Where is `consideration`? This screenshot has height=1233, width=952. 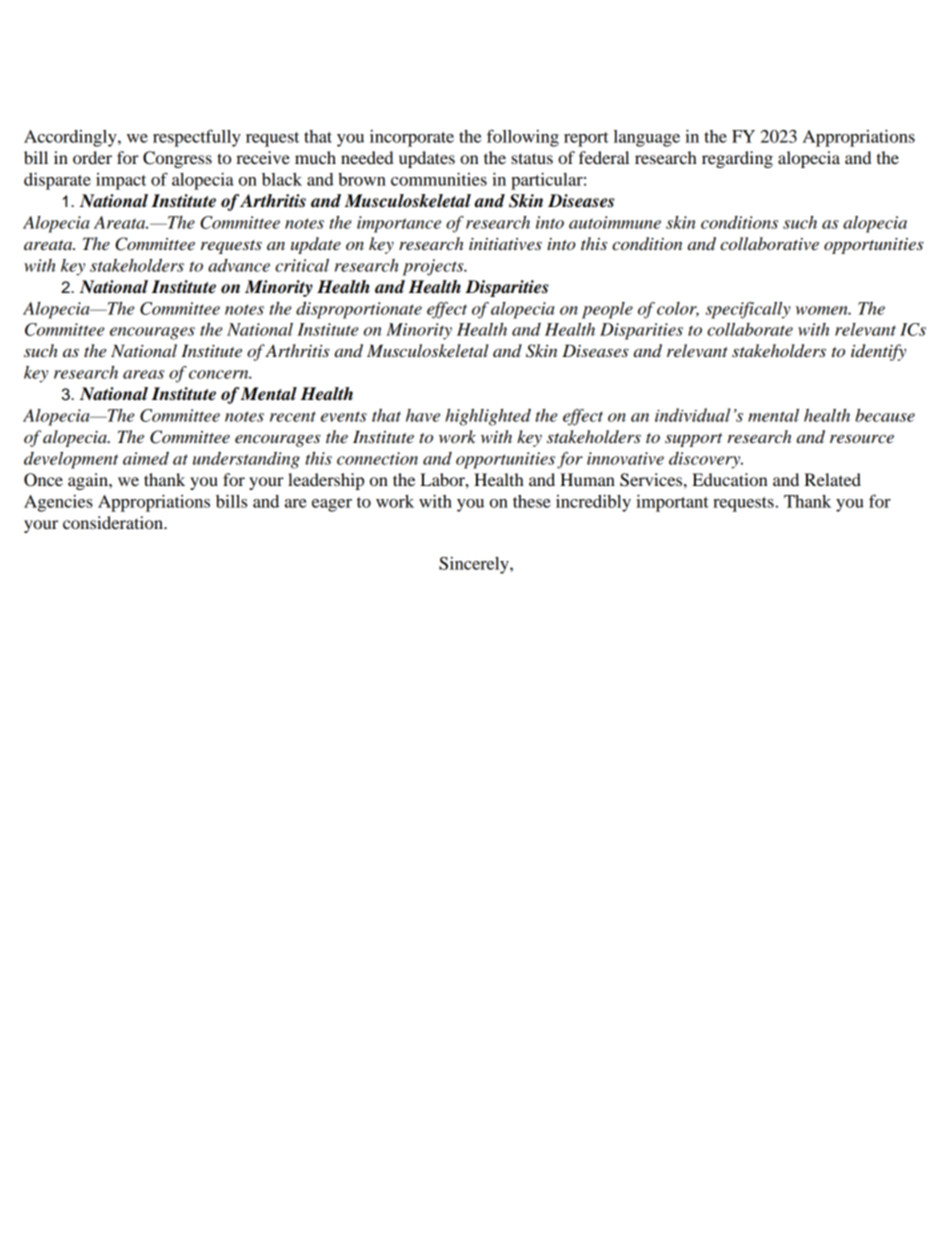
consideration is located at coordinates (114, 522).
